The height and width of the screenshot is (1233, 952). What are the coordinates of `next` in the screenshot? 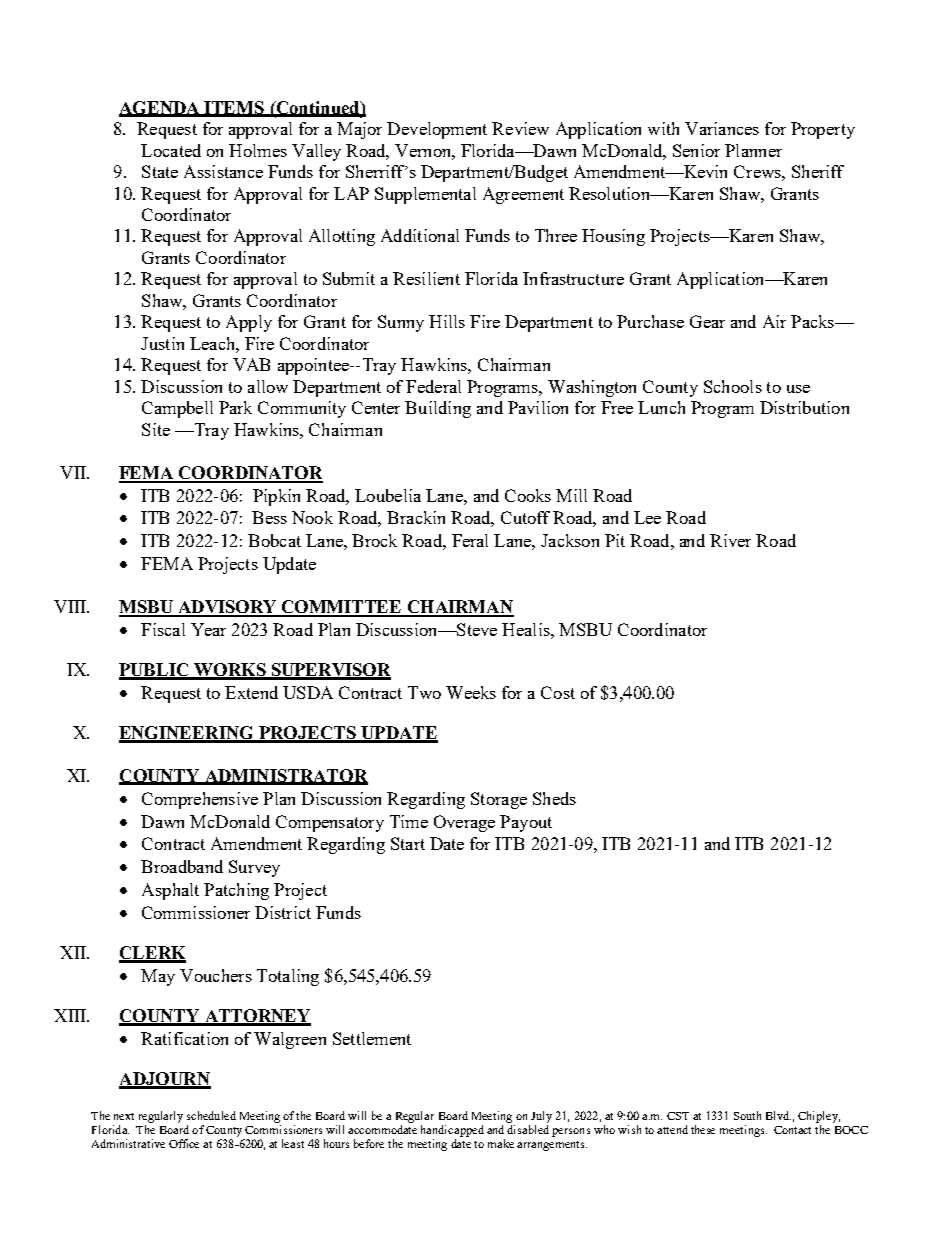 It's located at (124, 1116).
